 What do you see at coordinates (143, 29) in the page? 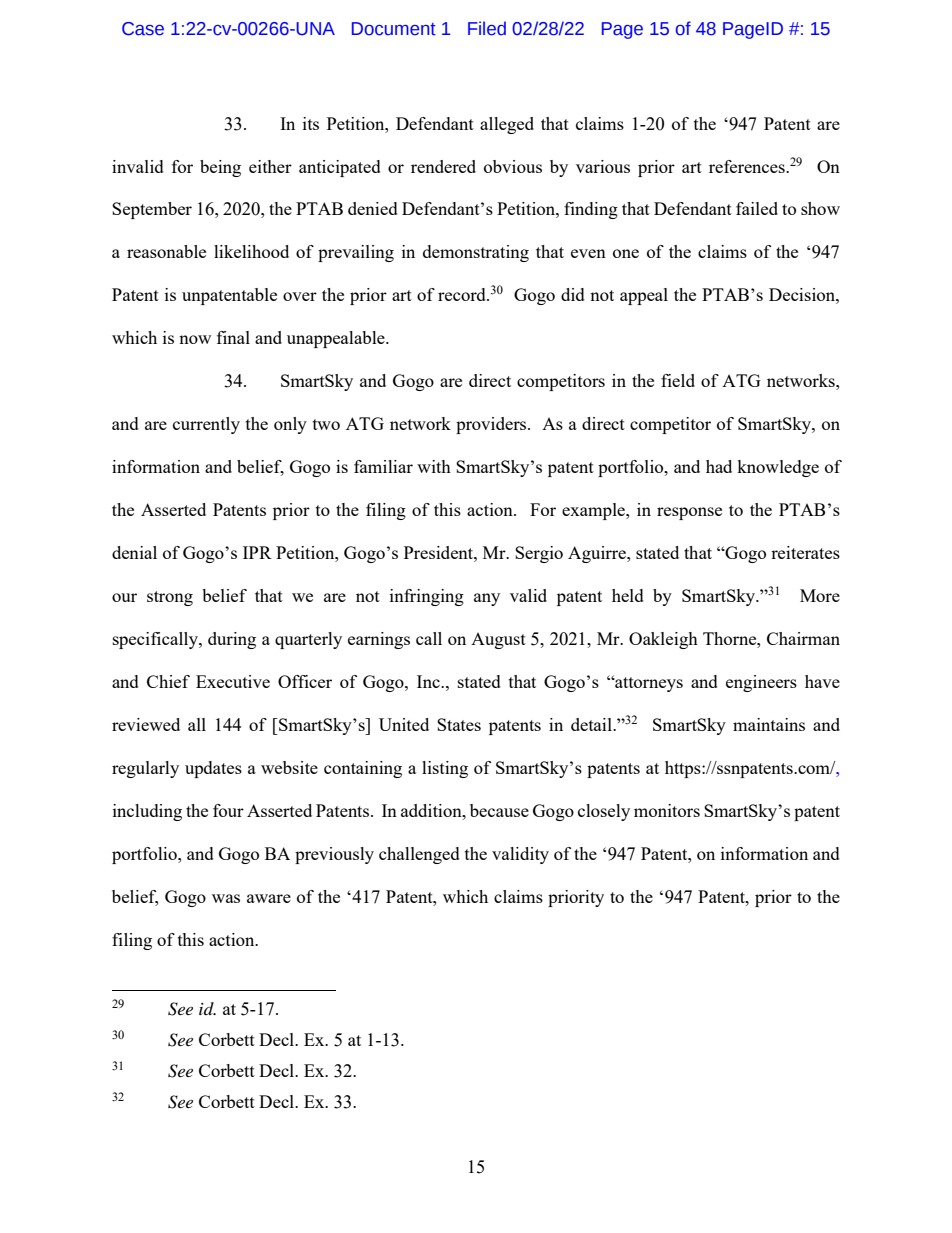
I see `Case` at bounding box center [143, 29].
